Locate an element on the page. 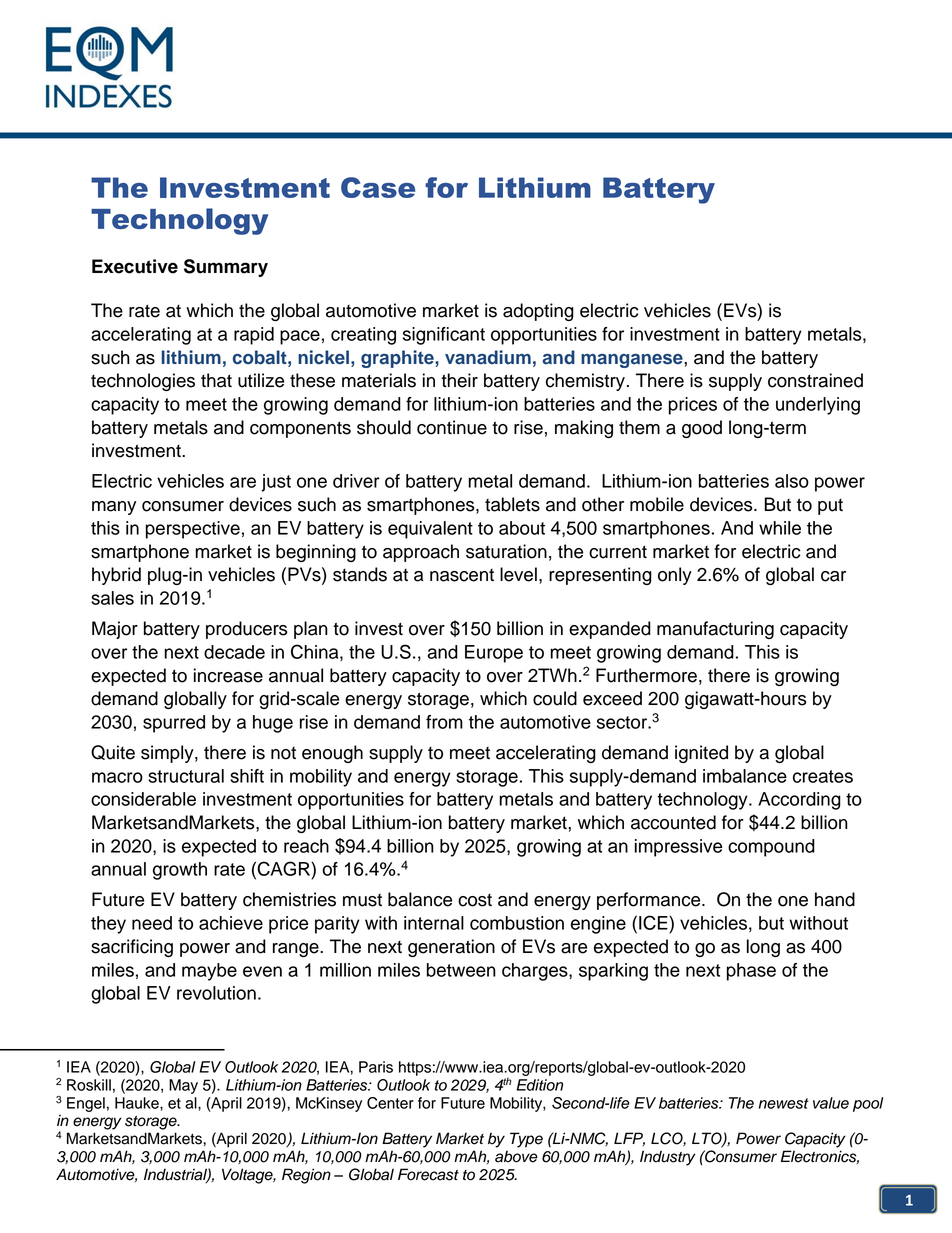  increase is located at coordinates (228, 675).
